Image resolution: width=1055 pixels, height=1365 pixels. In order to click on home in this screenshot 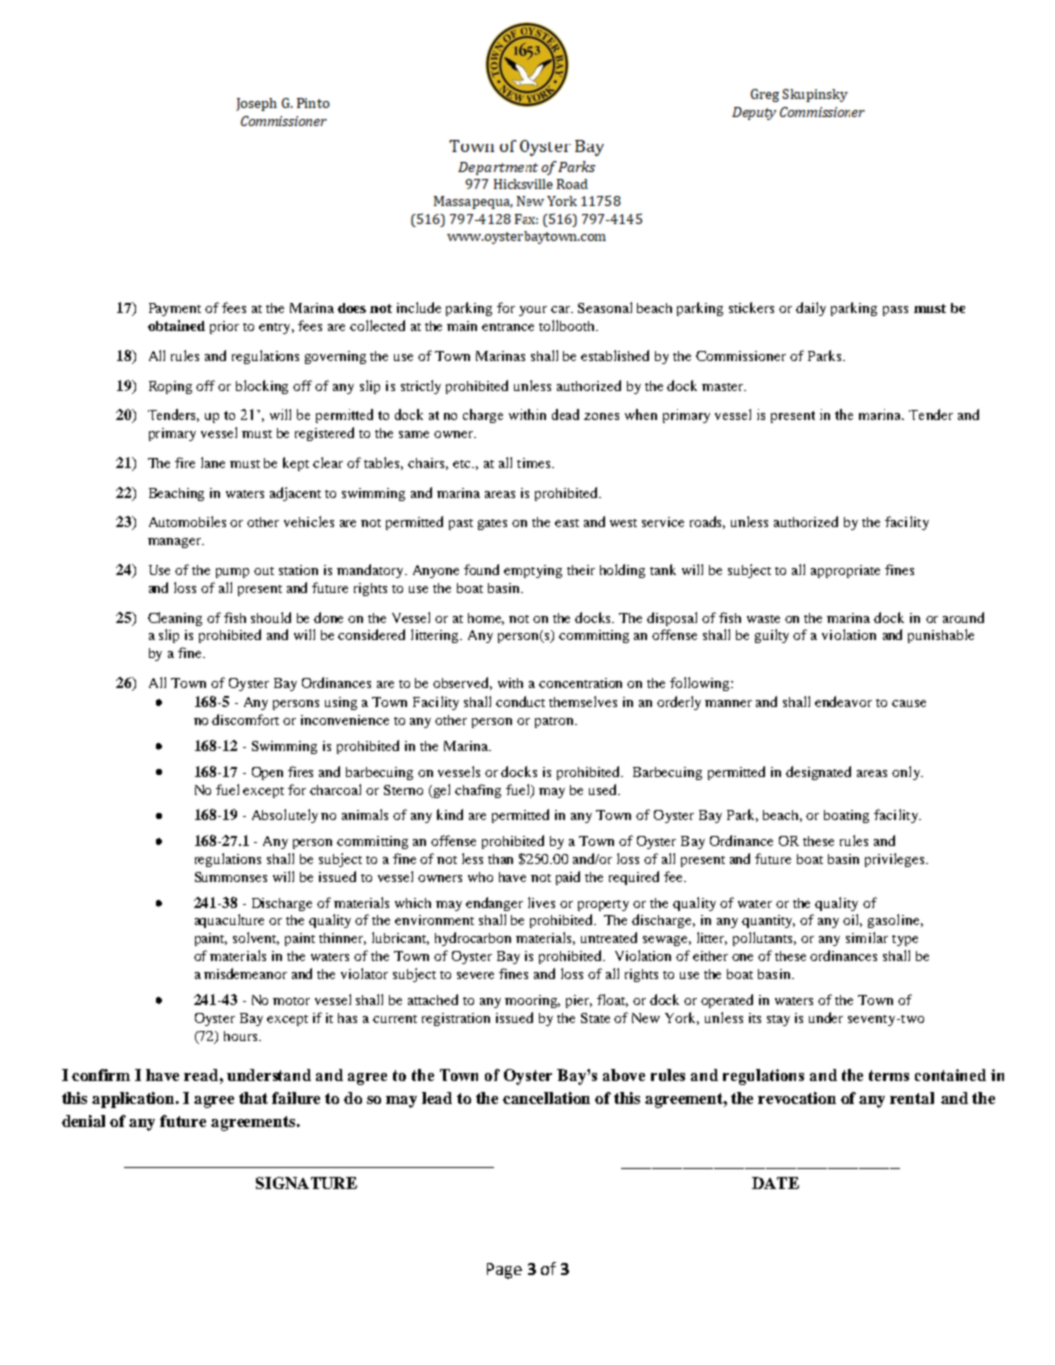, I will do `click(486, 619)`.
